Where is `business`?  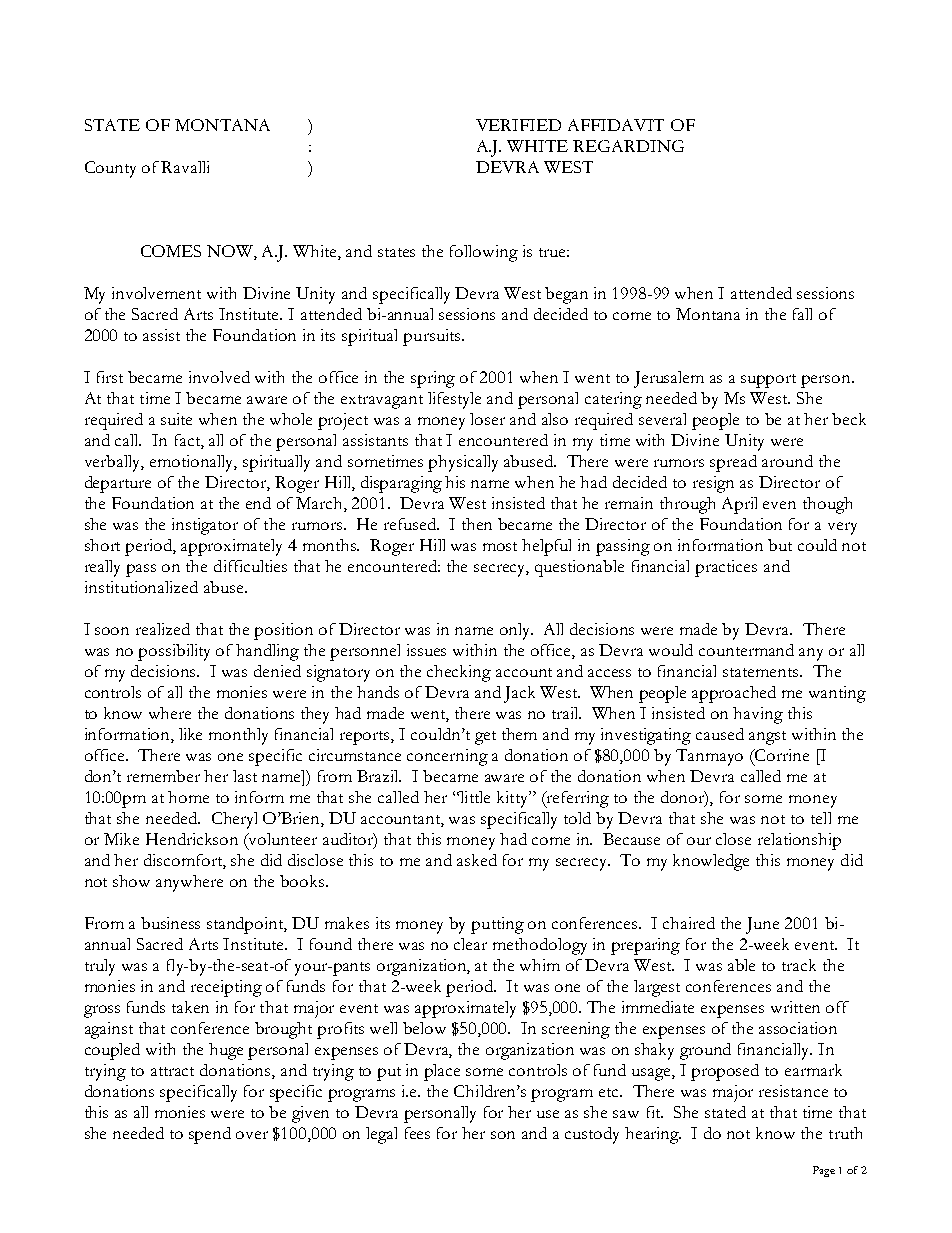 business is located at coordinates (170, 923).
